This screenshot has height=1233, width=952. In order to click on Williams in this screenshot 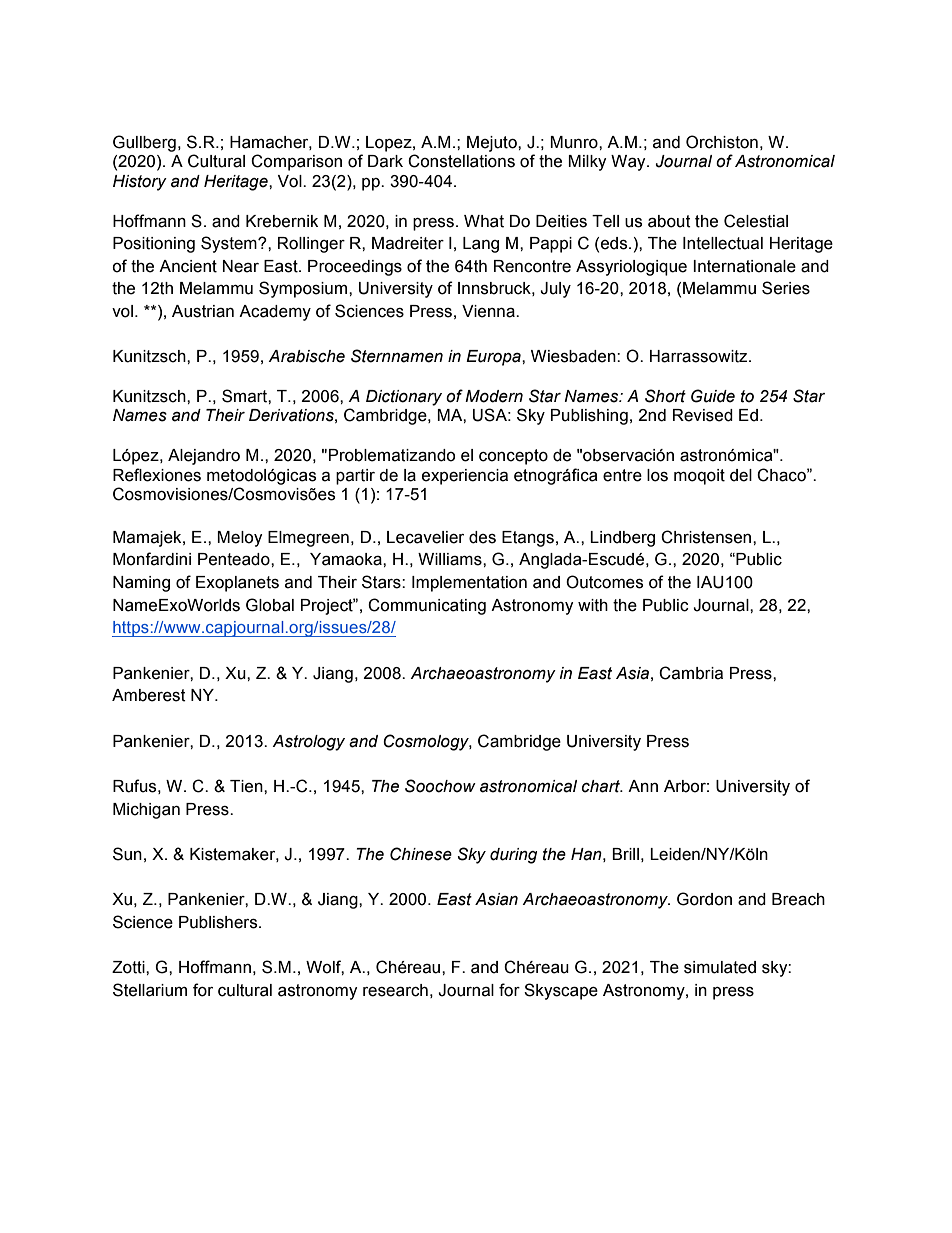, I will do `click(451, 559)`.
